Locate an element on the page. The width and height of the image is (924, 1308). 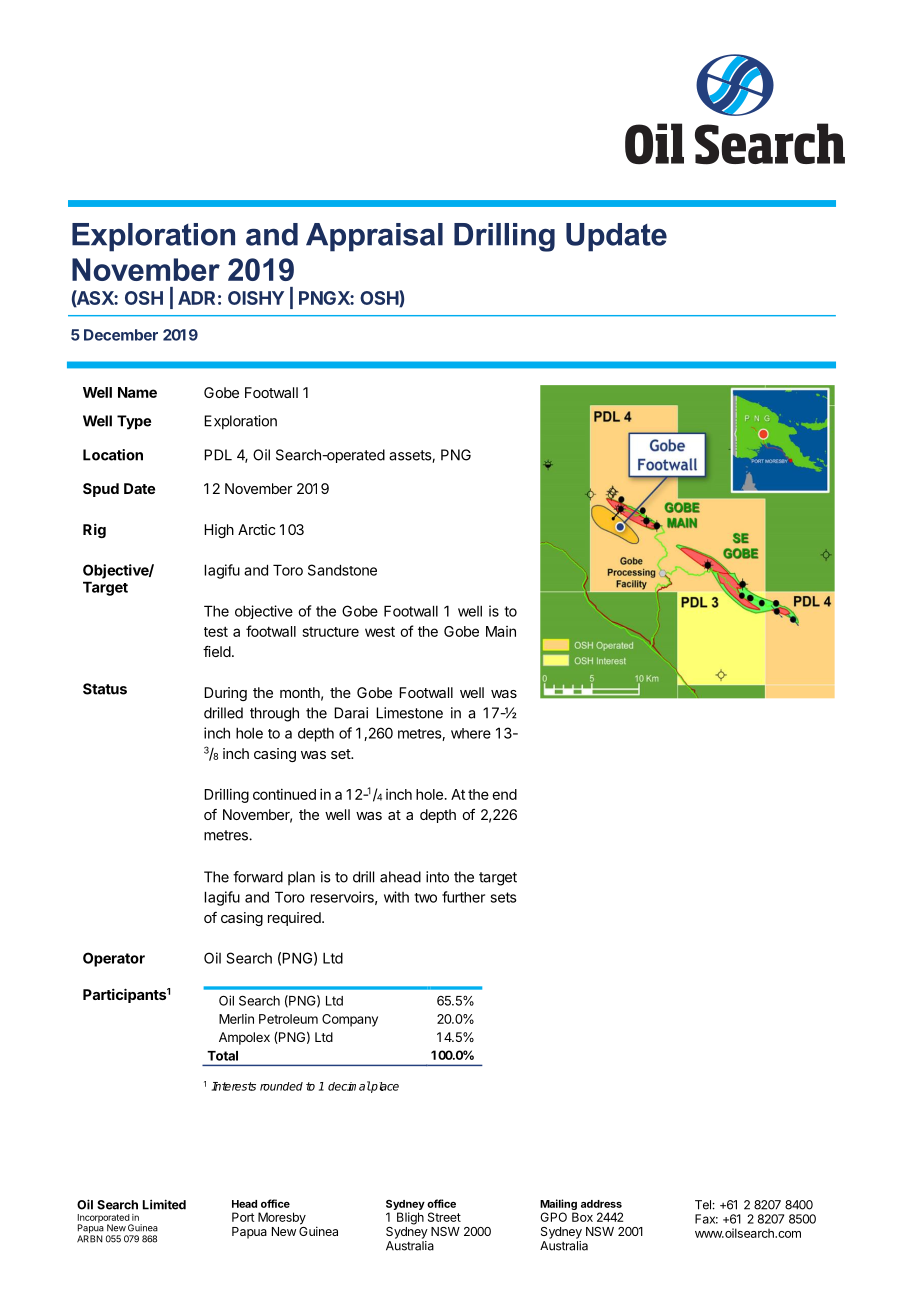
Main is located at coordinates (501, 631).
